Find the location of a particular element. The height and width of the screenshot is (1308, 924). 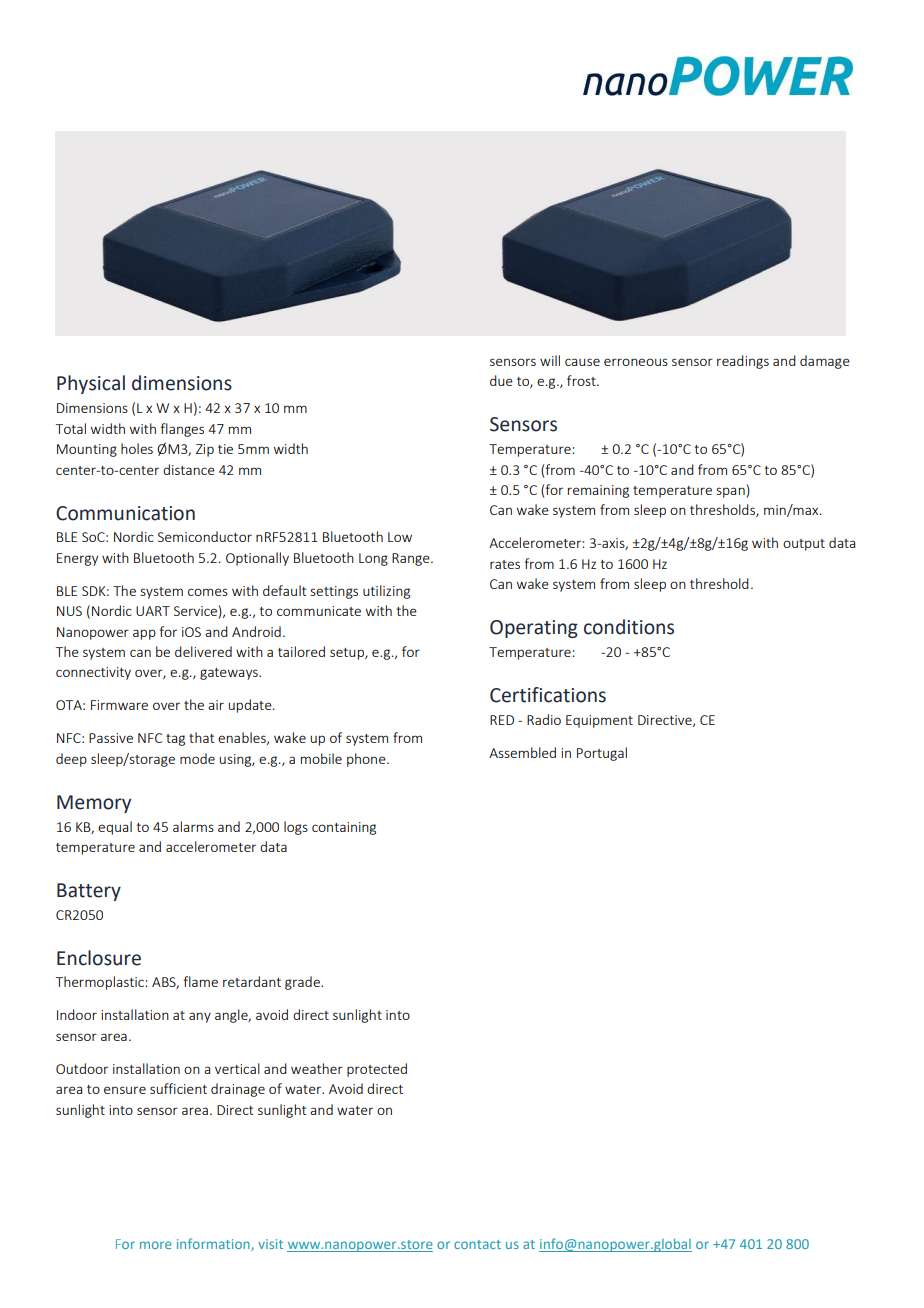

more is located at coordinates (156, 1245).
